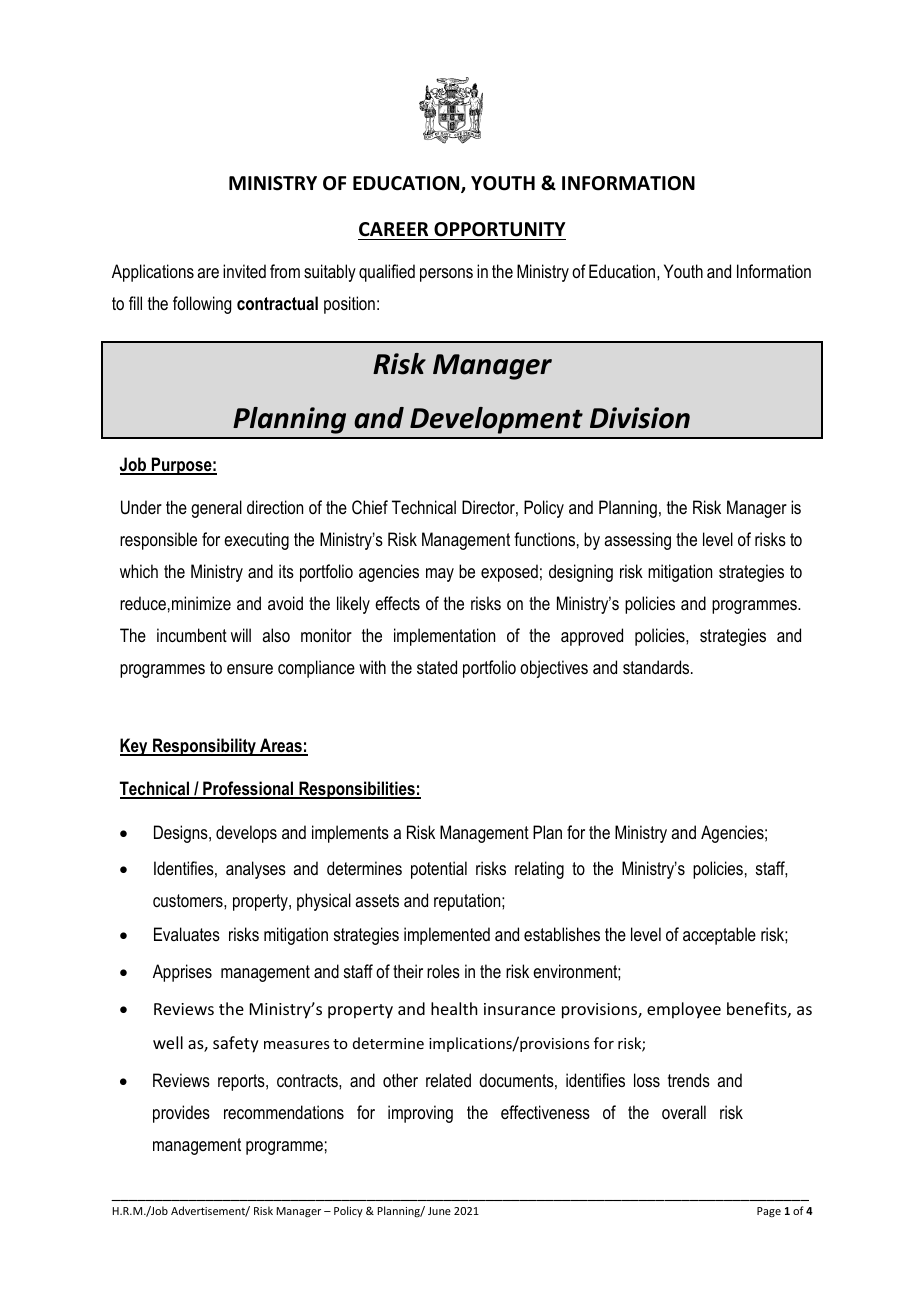 Image resolution: width=924 pixels, height=1308 pixels. Describe the element at coordinates (244, 271) in the screenshot. I see `invited` at that location.
